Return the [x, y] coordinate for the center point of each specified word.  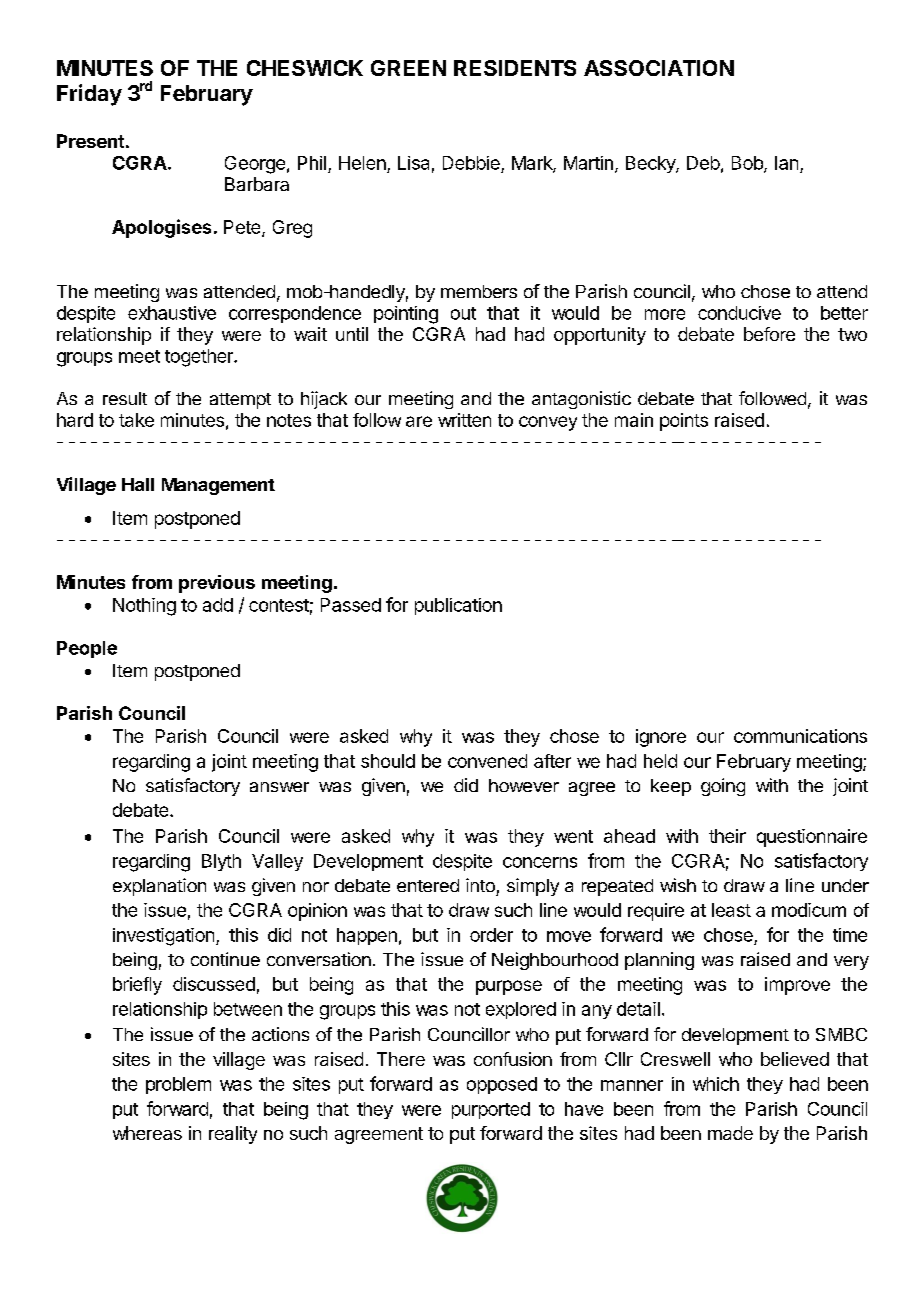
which [716, 1084]
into [480, 885]
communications [800, 736]
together [200, 358]
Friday [89, 95]
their [727, 836]
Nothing [144, 607]
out [463, 313]
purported [491, 1110]
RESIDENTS [515, 68]
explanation [159, 887]
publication [458, 606]
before [769, 334]
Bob [748, 164]
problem [178, 1085]
